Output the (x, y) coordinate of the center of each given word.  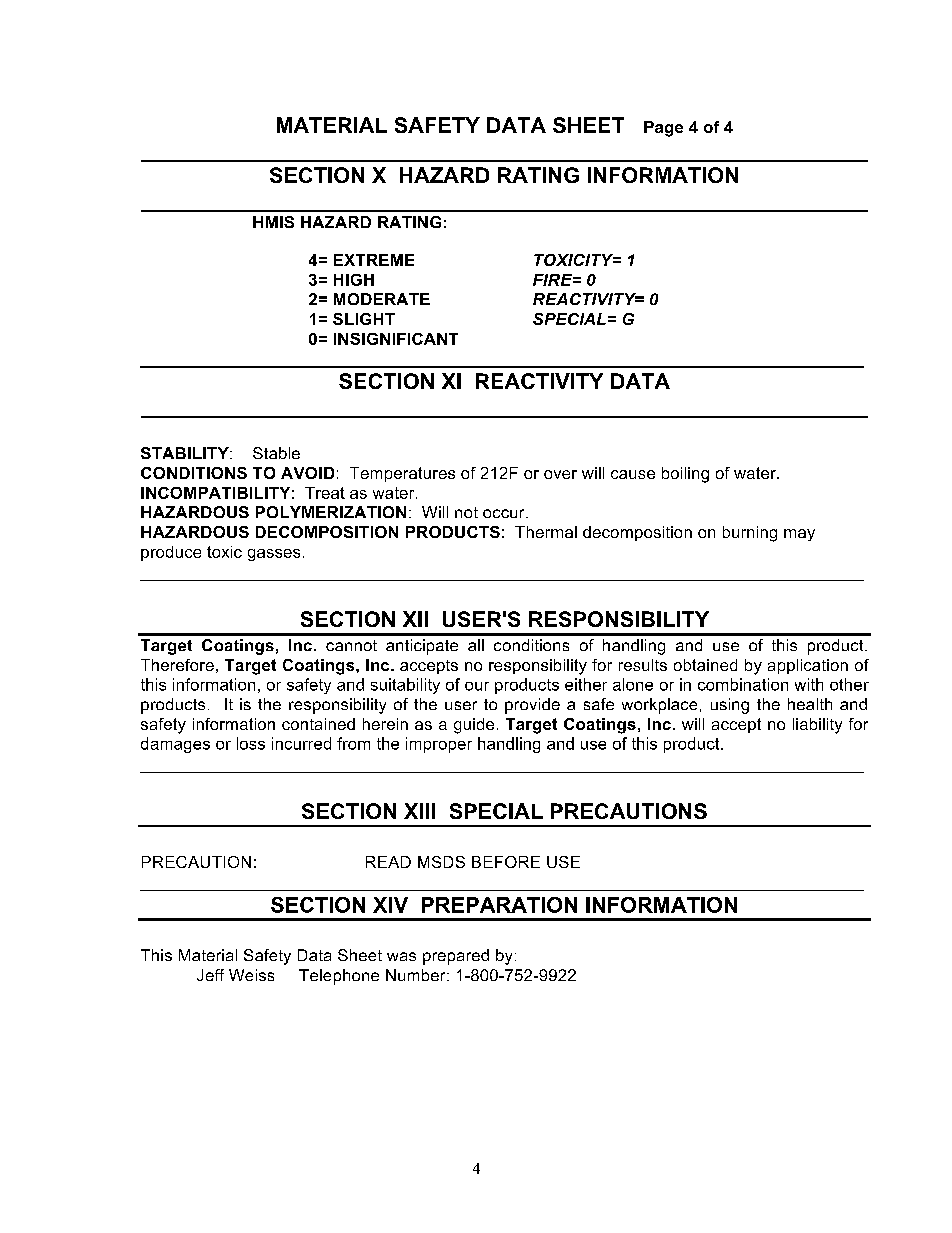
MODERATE (382, 299)
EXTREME (374, 260)
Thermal (546, 532)
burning (750, 534)
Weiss (251, 975)
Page (663, 129)
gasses (274, 555)
